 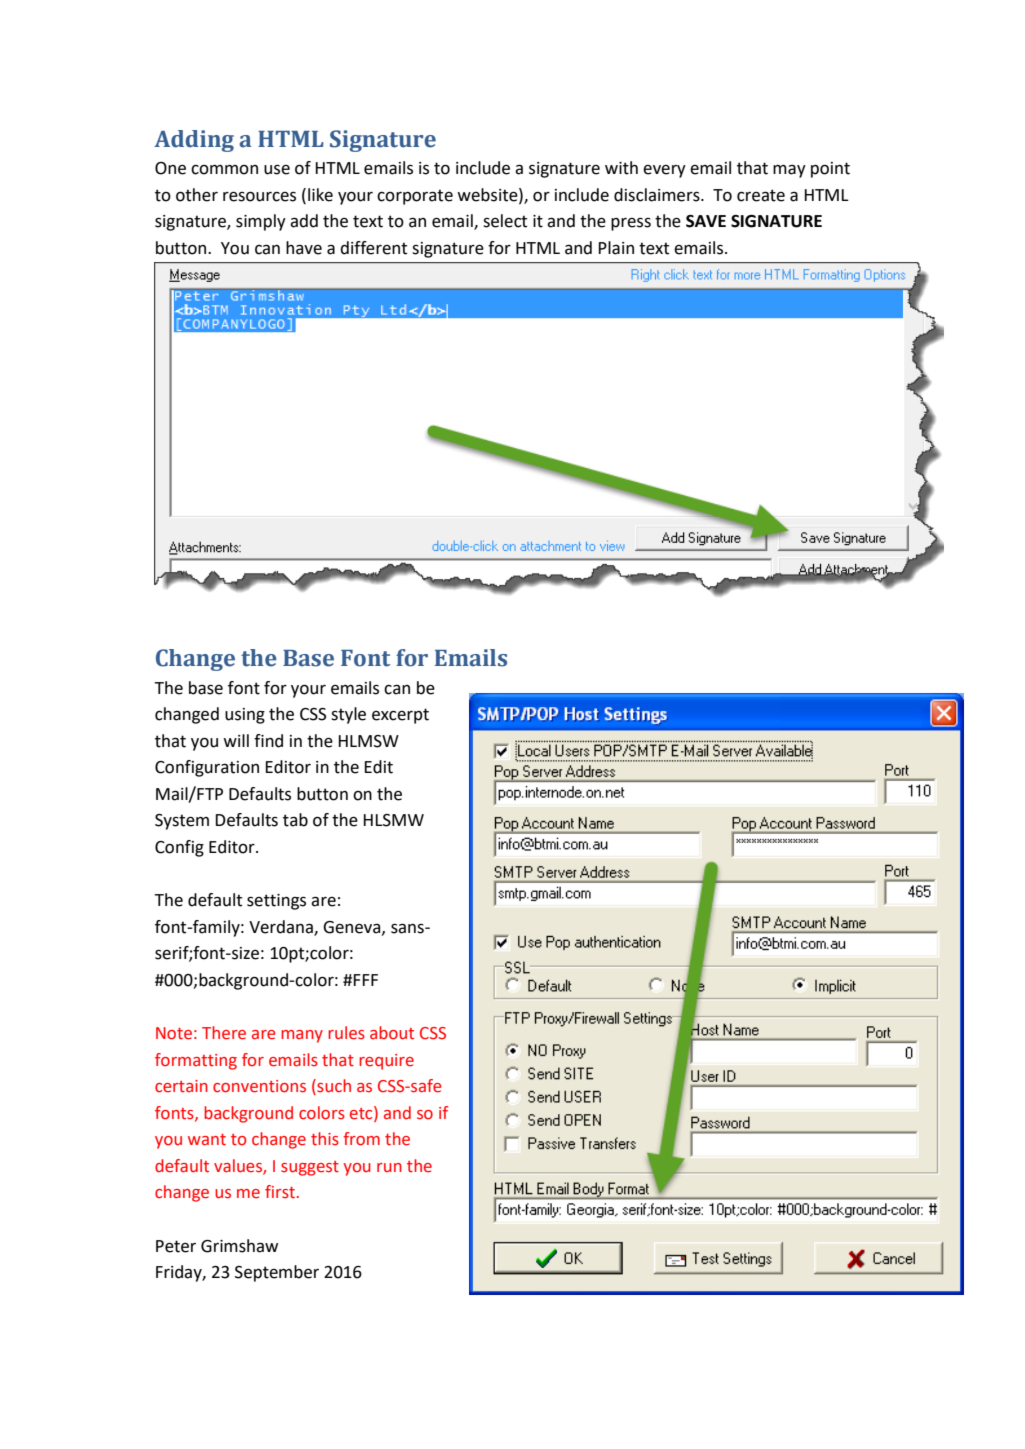 What do you see at coordinates (224, 170) in the page?
I see `common` at bounding box center [224, 170].
